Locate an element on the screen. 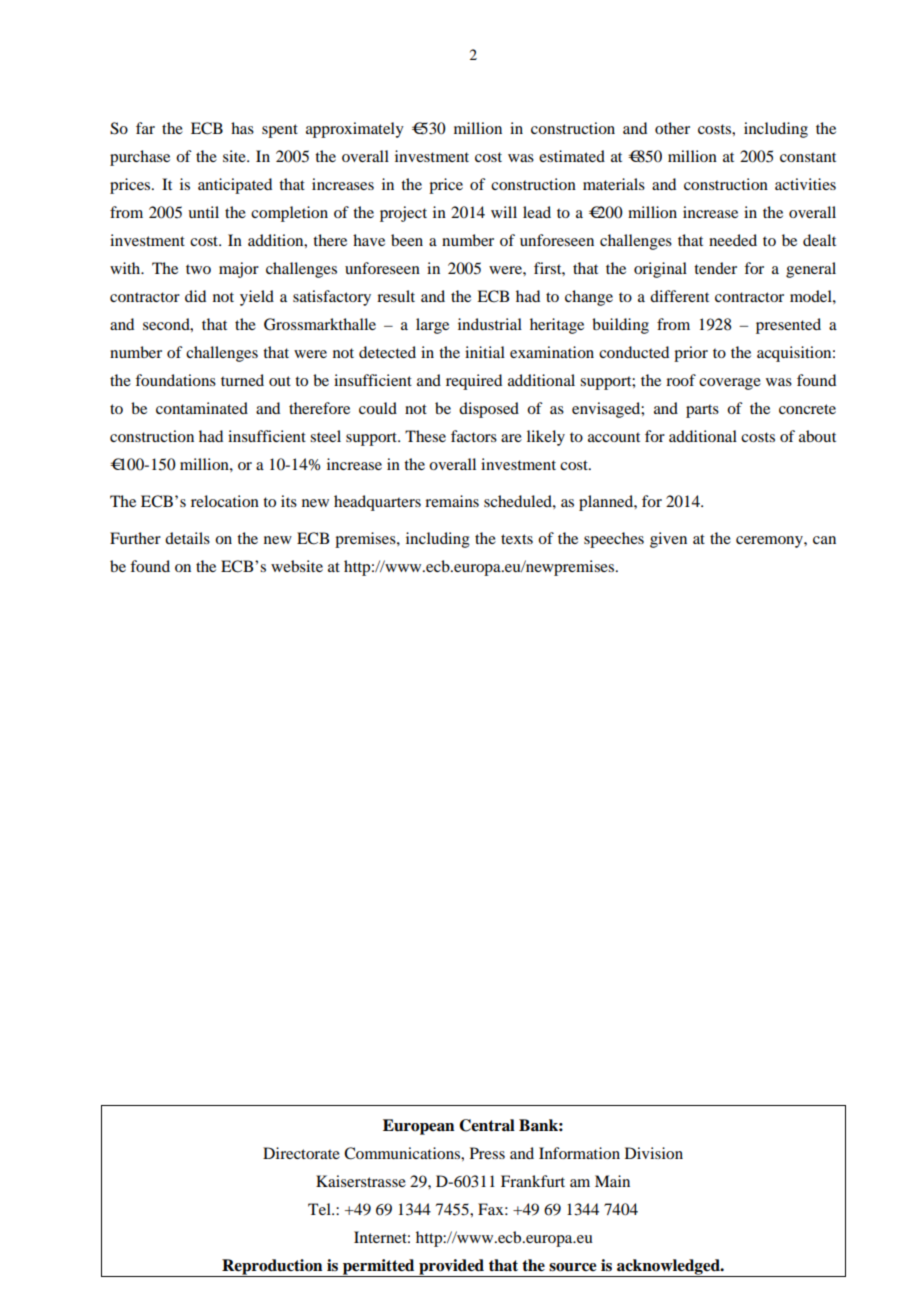 Image resolution: width=924 pixels, height=1308 pixels. constant is located at coordinates (808, 157).
